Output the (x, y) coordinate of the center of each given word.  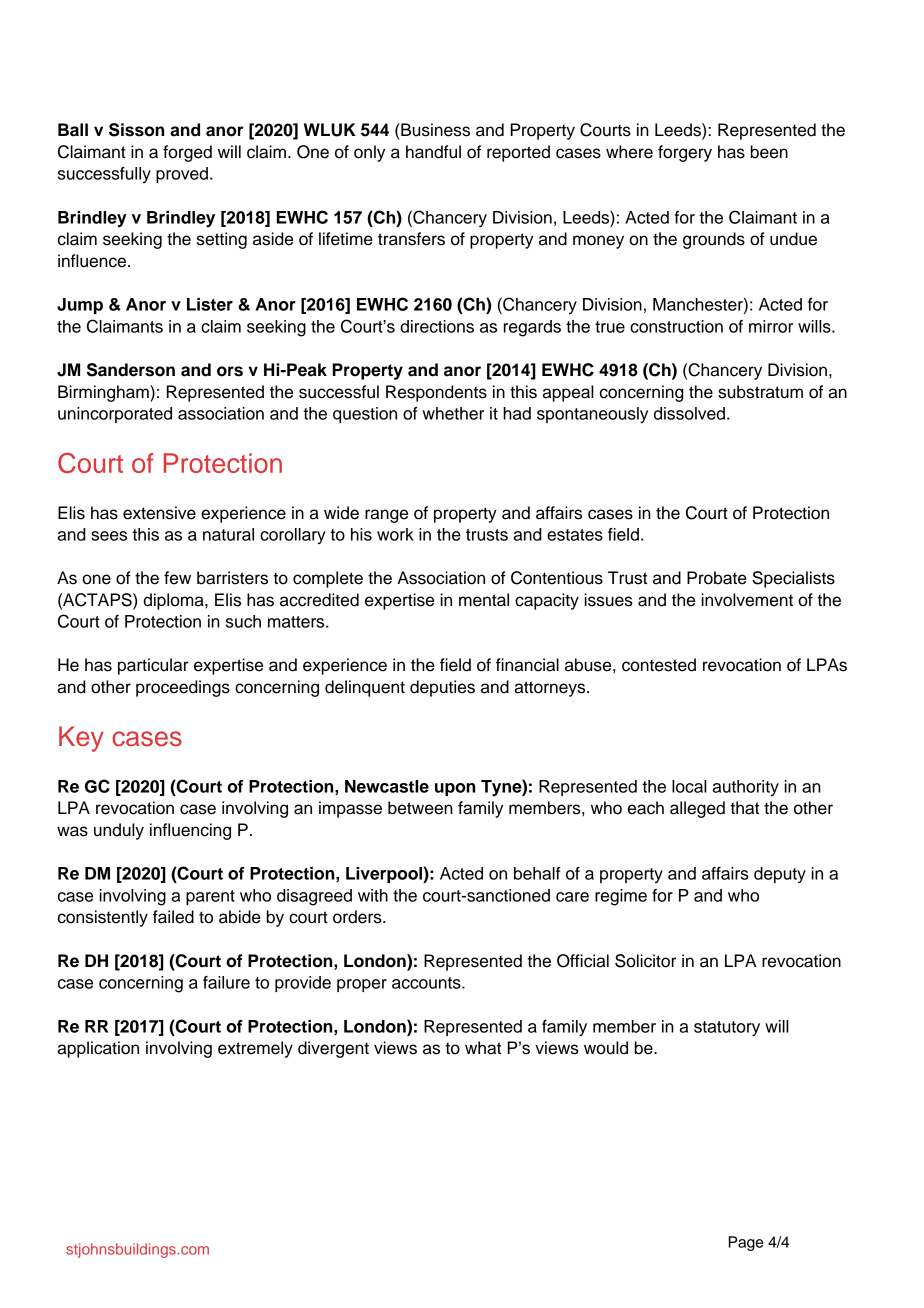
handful (433, 152)
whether (453, 413)
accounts (427, 983)
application (98, 1049)
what (483, 1048)
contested (659, 665)
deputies (442, 688)
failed (173, 917)
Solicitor (645, 961)
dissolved (689, 413)
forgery (685, 153)
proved (182, 175)
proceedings (183, 688)
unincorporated (115, 415)
